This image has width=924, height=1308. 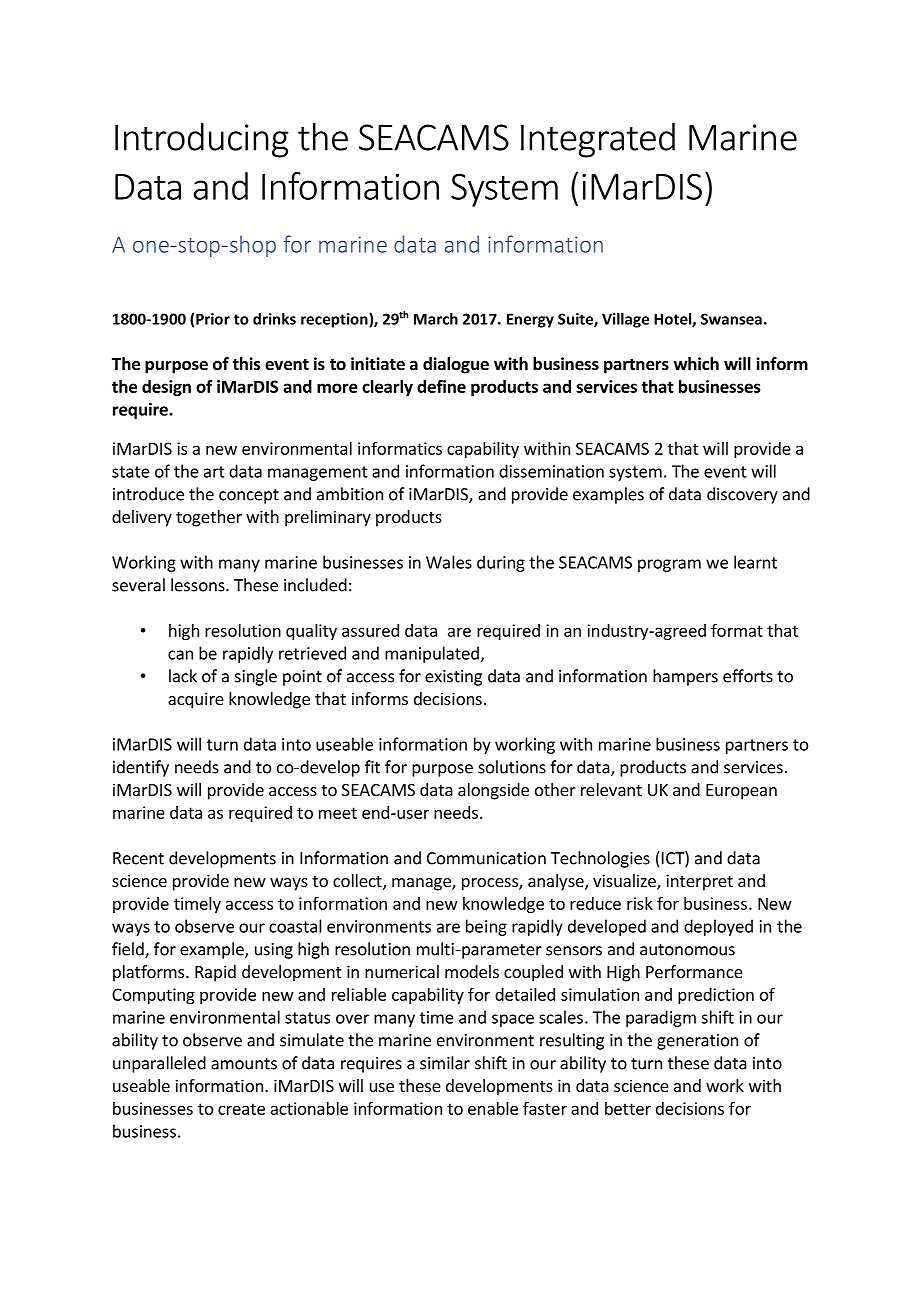 I want to click on Integrated, so click(x=598, y=140).
